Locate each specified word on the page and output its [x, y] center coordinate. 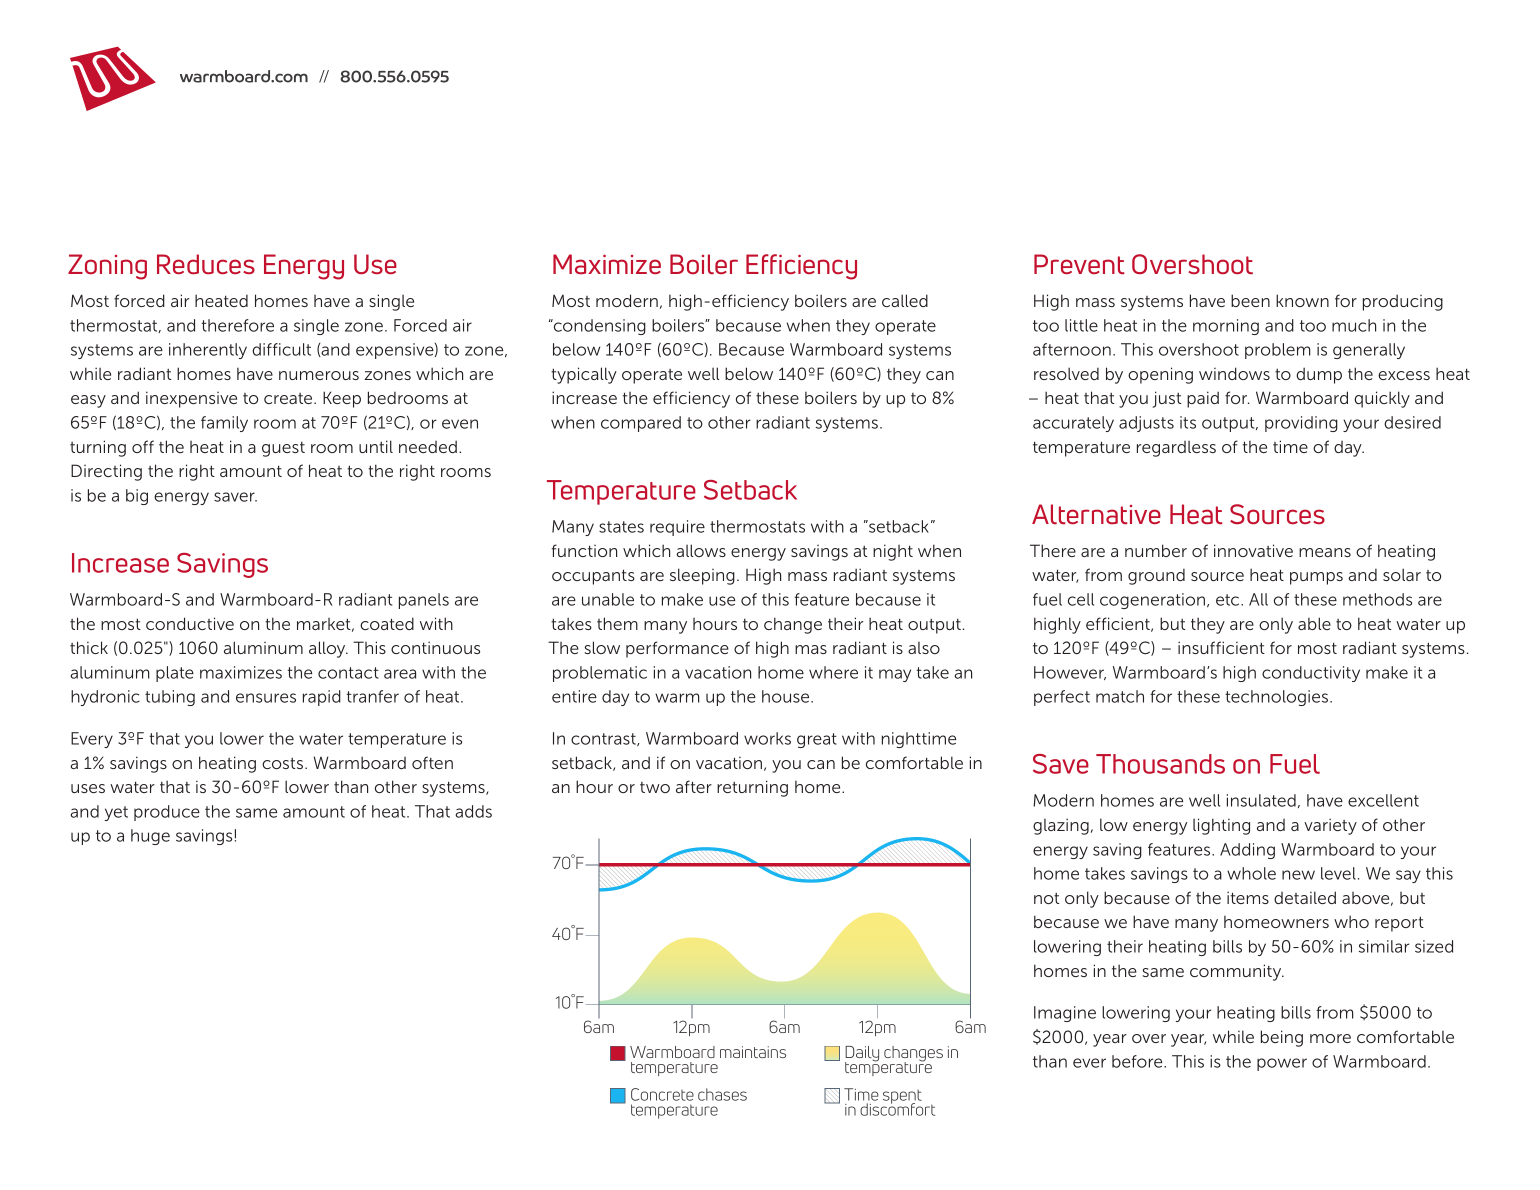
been [1250, 300]
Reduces [206, 264]
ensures [266, 698]
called [905, 300]
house [787, 696]
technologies [1278, 698]
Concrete [662, 1094]
